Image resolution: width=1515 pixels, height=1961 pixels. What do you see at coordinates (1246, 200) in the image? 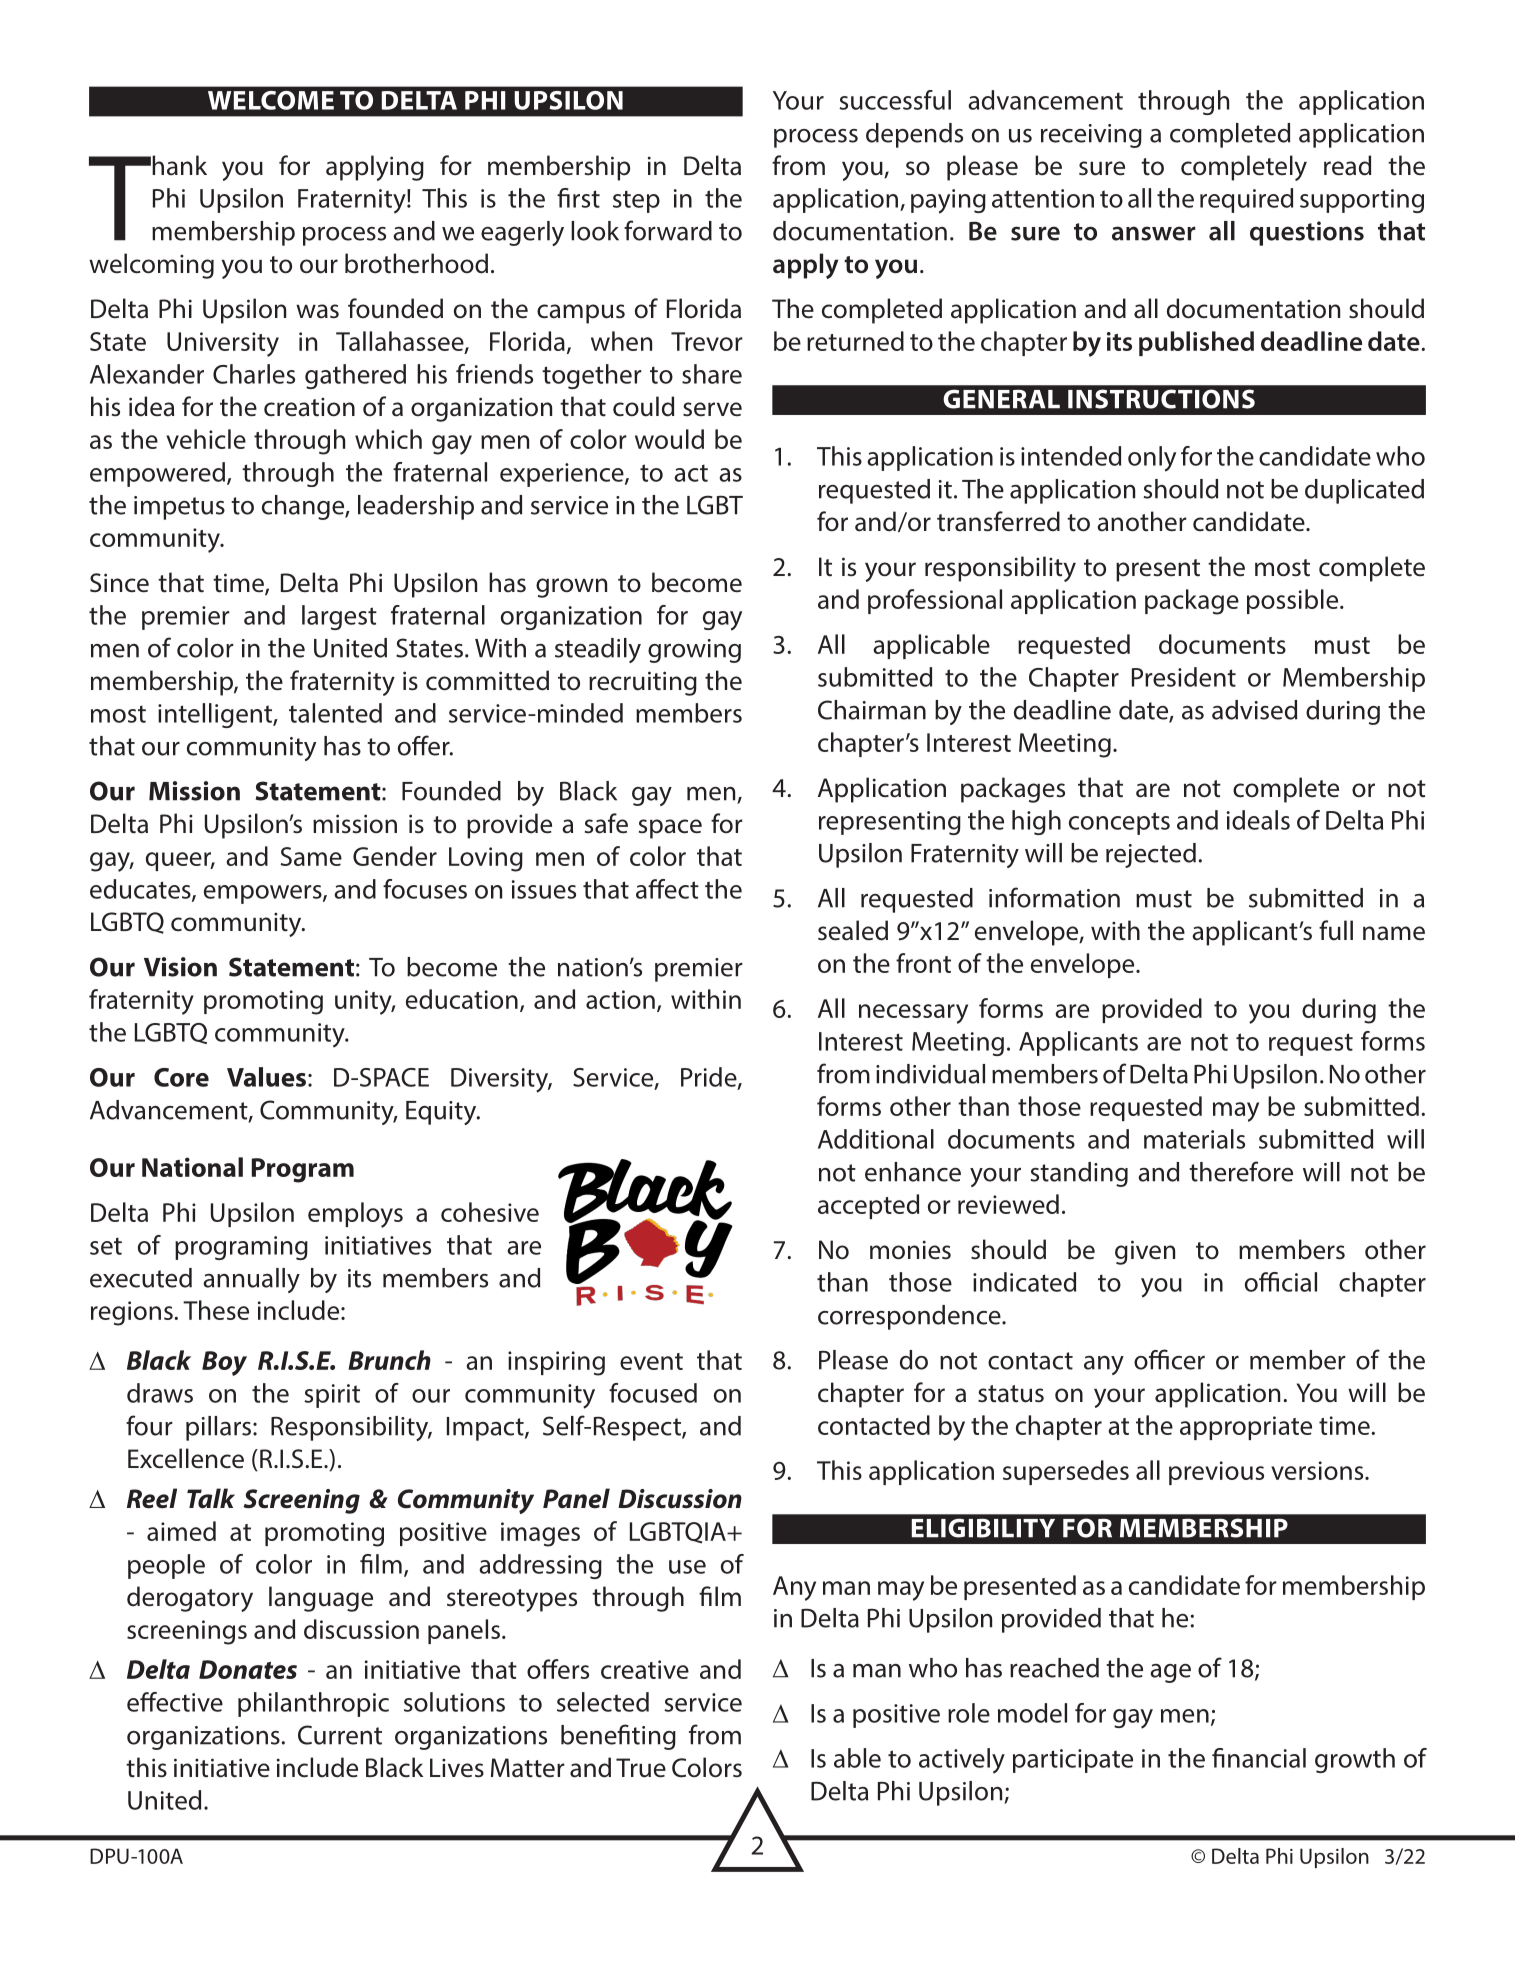
I see `required` at bounding box center [1246, 200].
